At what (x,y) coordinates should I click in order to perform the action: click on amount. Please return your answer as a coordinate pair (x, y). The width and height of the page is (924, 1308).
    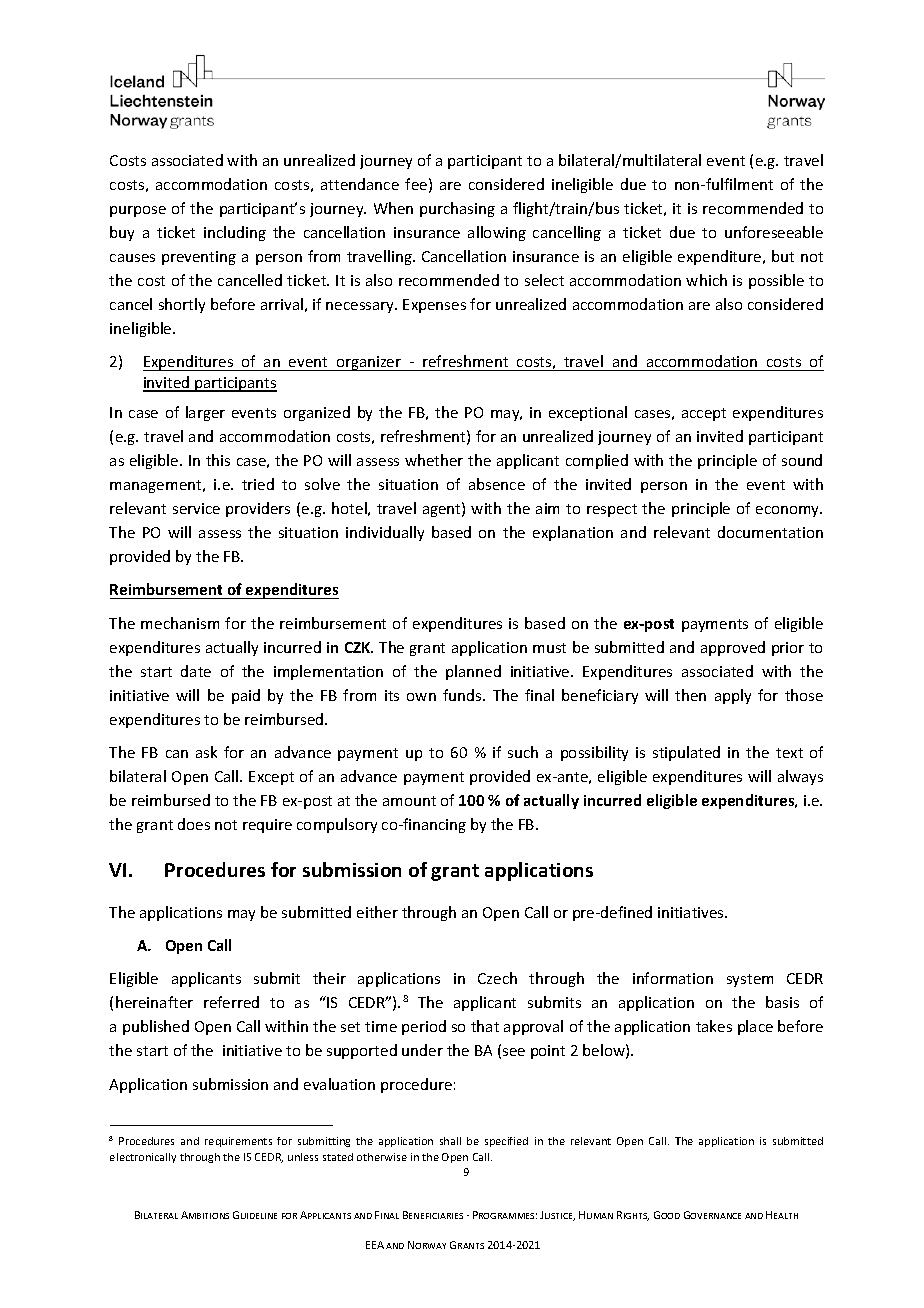
    Looking at the image, I should click on (409, 801).
